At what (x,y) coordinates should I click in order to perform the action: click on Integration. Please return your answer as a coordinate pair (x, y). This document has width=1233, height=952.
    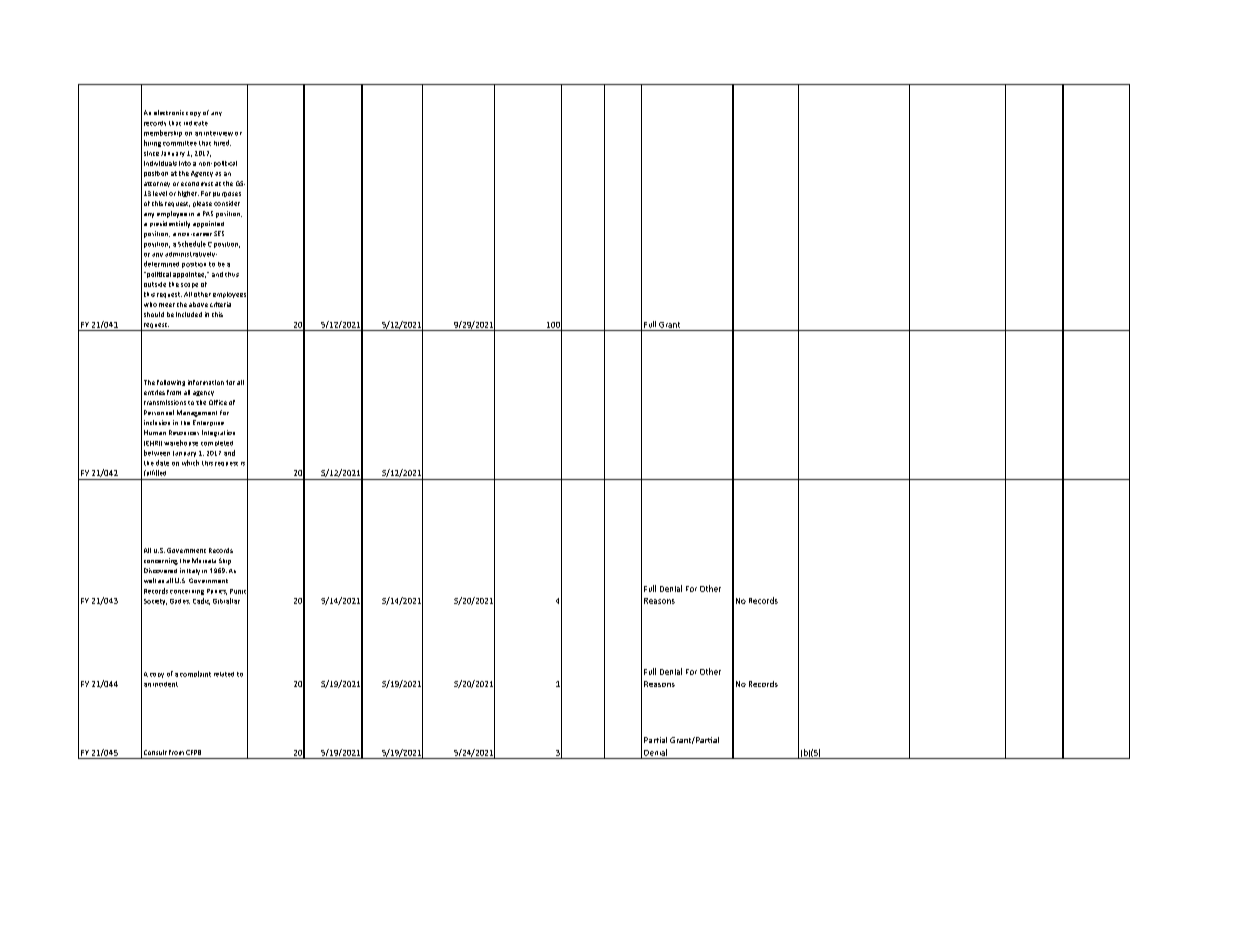
    Looking at the image, I should click on (218, 433).
